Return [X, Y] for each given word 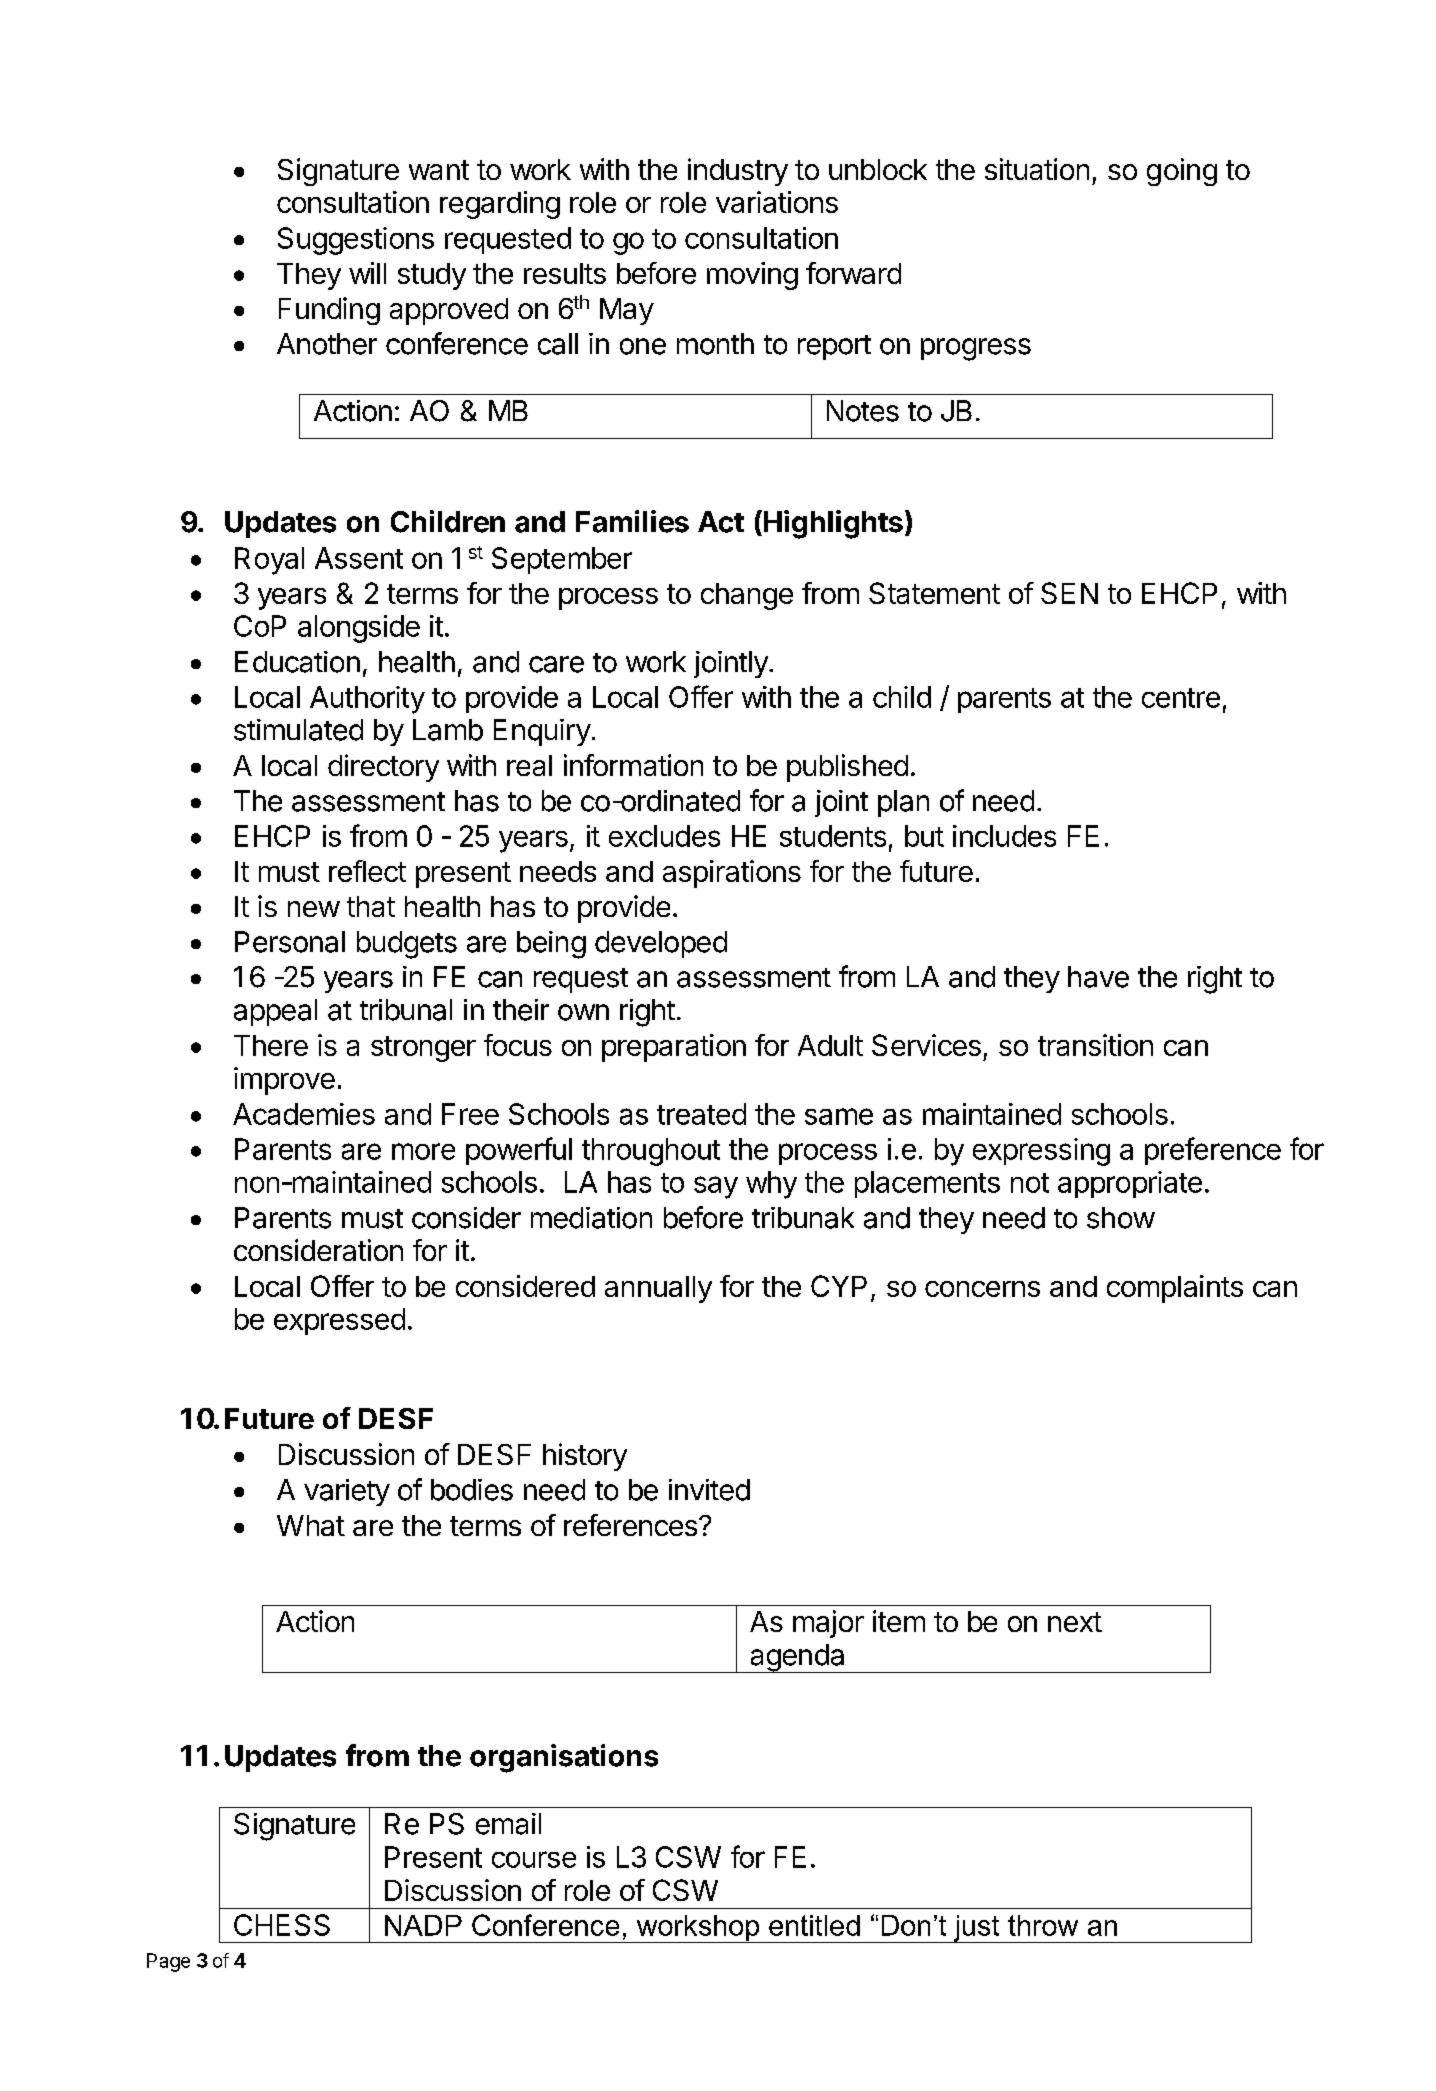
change [747, 596]
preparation [674, 1048]
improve [284, 1081]
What [311, 1525]
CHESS [282, 1925]
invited [709, 1490]
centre [1181, 698]
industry [738, 172]
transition [1095, 1045]
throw [1043, 1925]
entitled [814, 1925]
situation [1037, 169]
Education [297, 662]
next [1075, 1622]
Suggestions [356, 241]
